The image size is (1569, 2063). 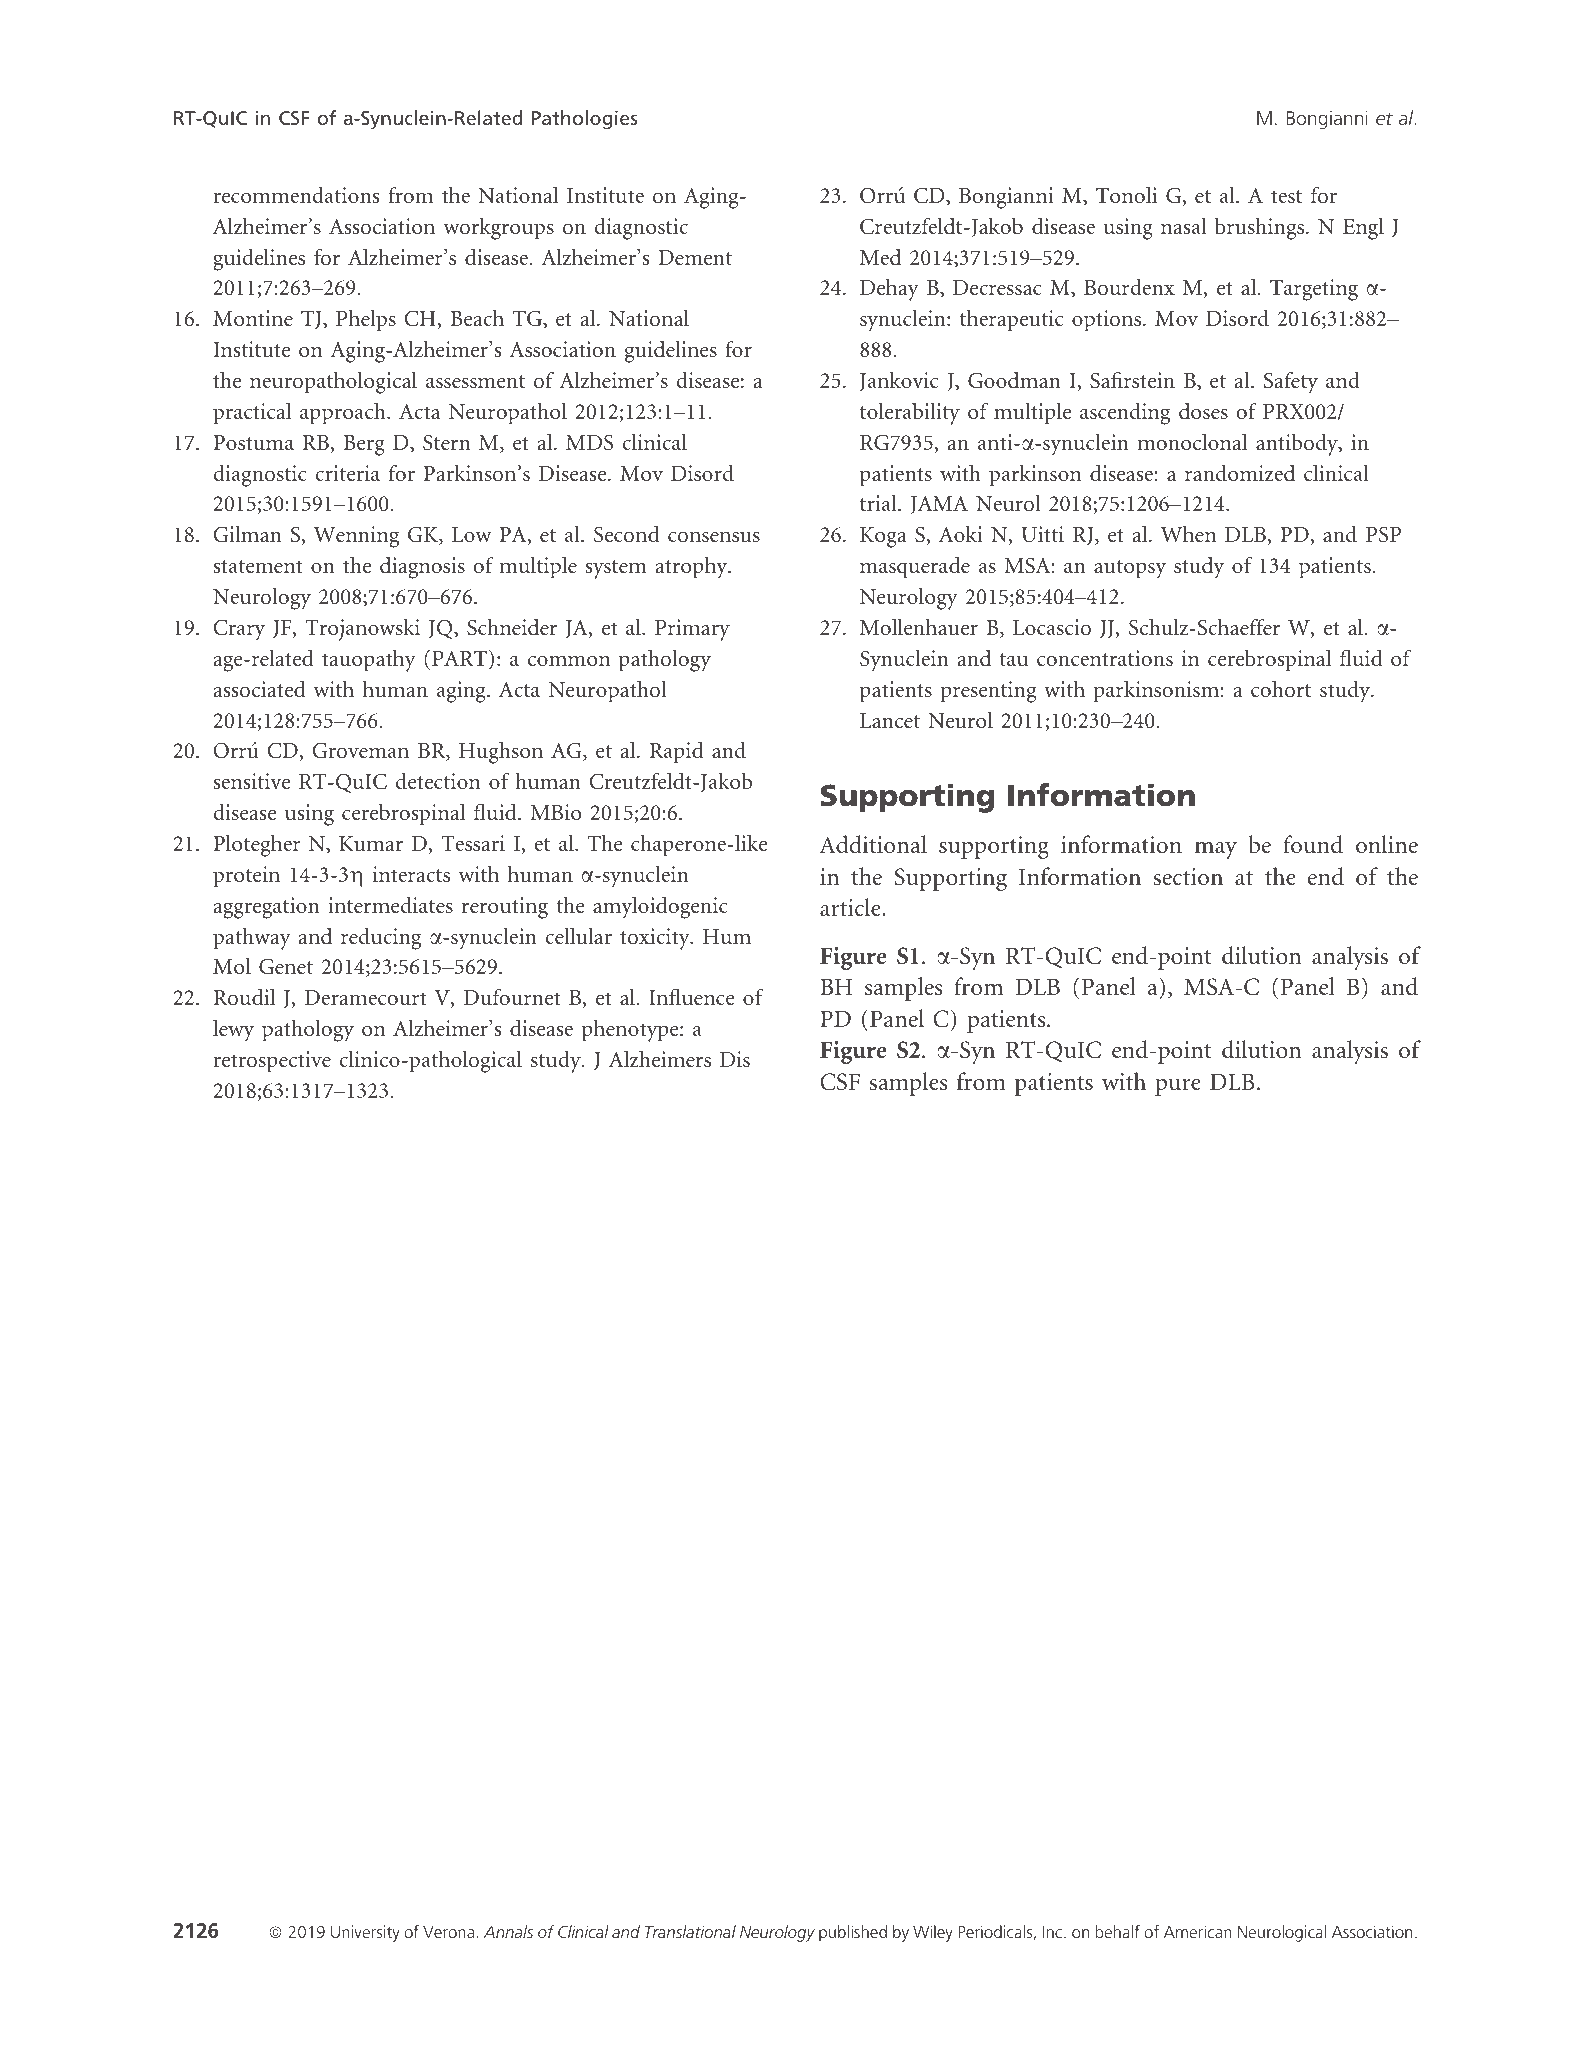 What do you see at coordinates (879, 503) in the document?
I see `trial` at bounding box center [879, 503].
